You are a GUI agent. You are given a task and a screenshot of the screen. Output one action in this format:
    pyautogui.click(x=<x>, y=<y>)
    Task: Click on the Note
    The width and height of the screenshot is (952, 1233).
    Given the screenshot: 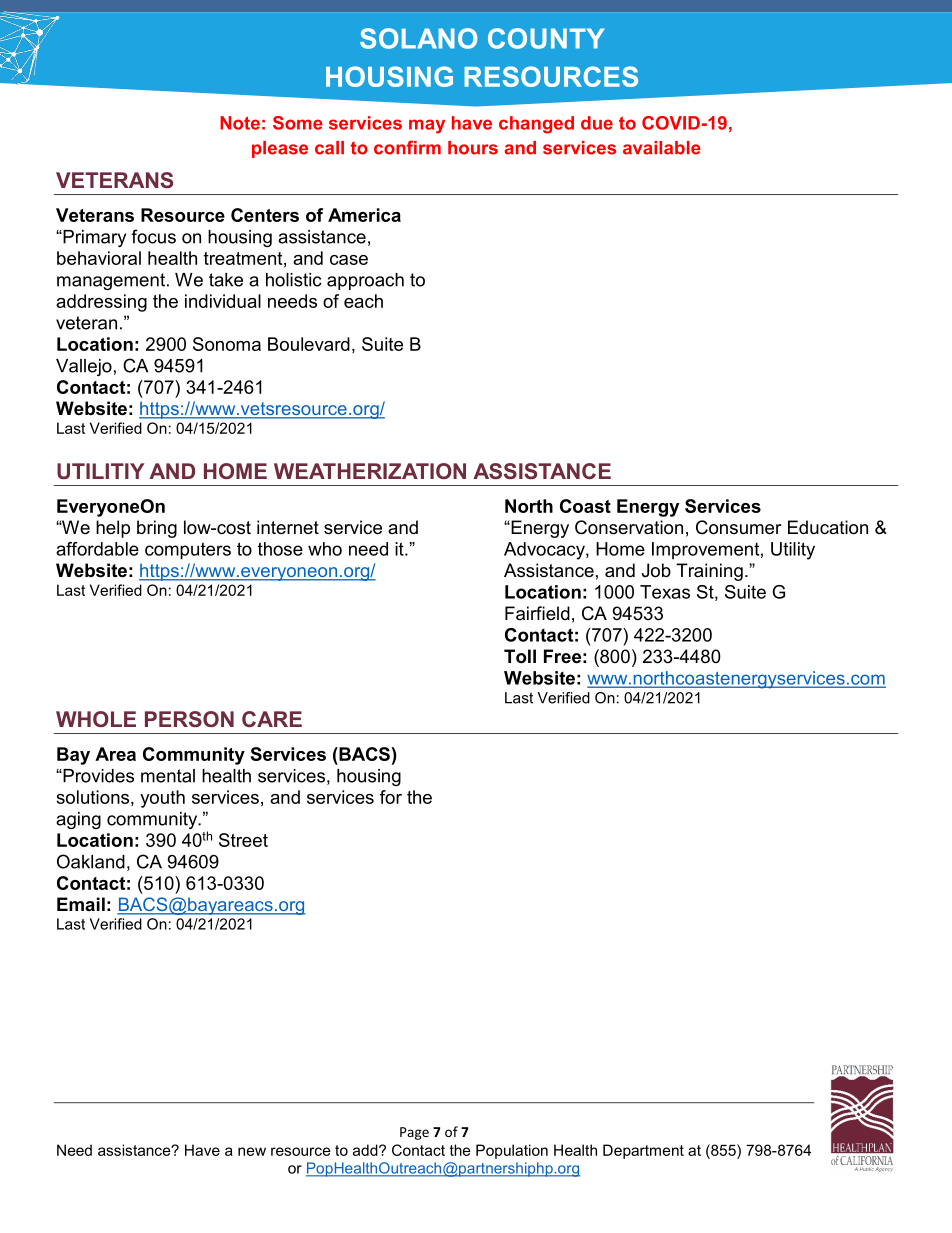 What is the action you would take?
    pyautogui.click(x=240, y=123)
